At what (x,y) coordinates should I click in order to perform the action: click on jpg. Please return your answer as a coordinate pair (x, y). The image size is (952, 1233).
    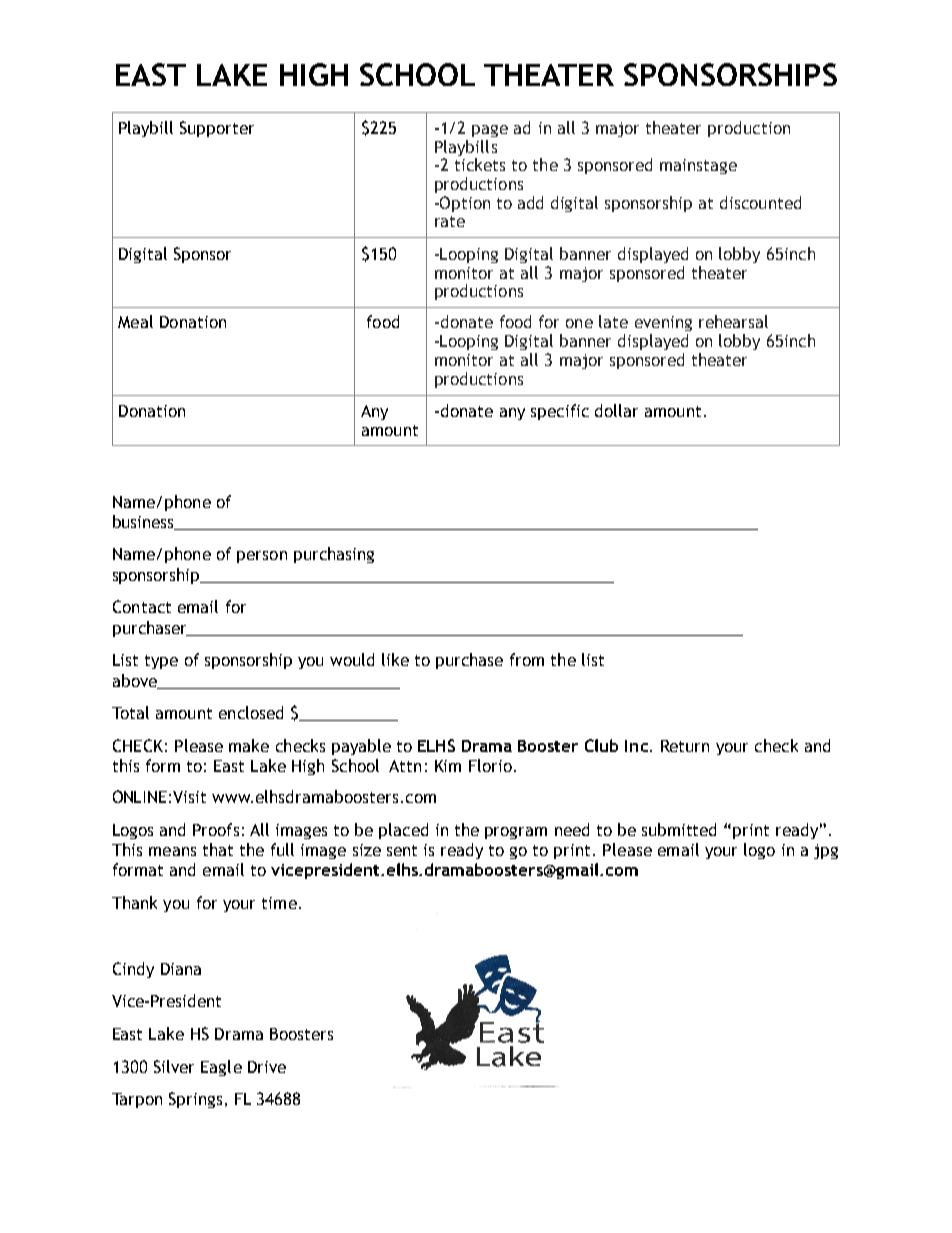
    Looking at the image, I should click on (826, 851).
